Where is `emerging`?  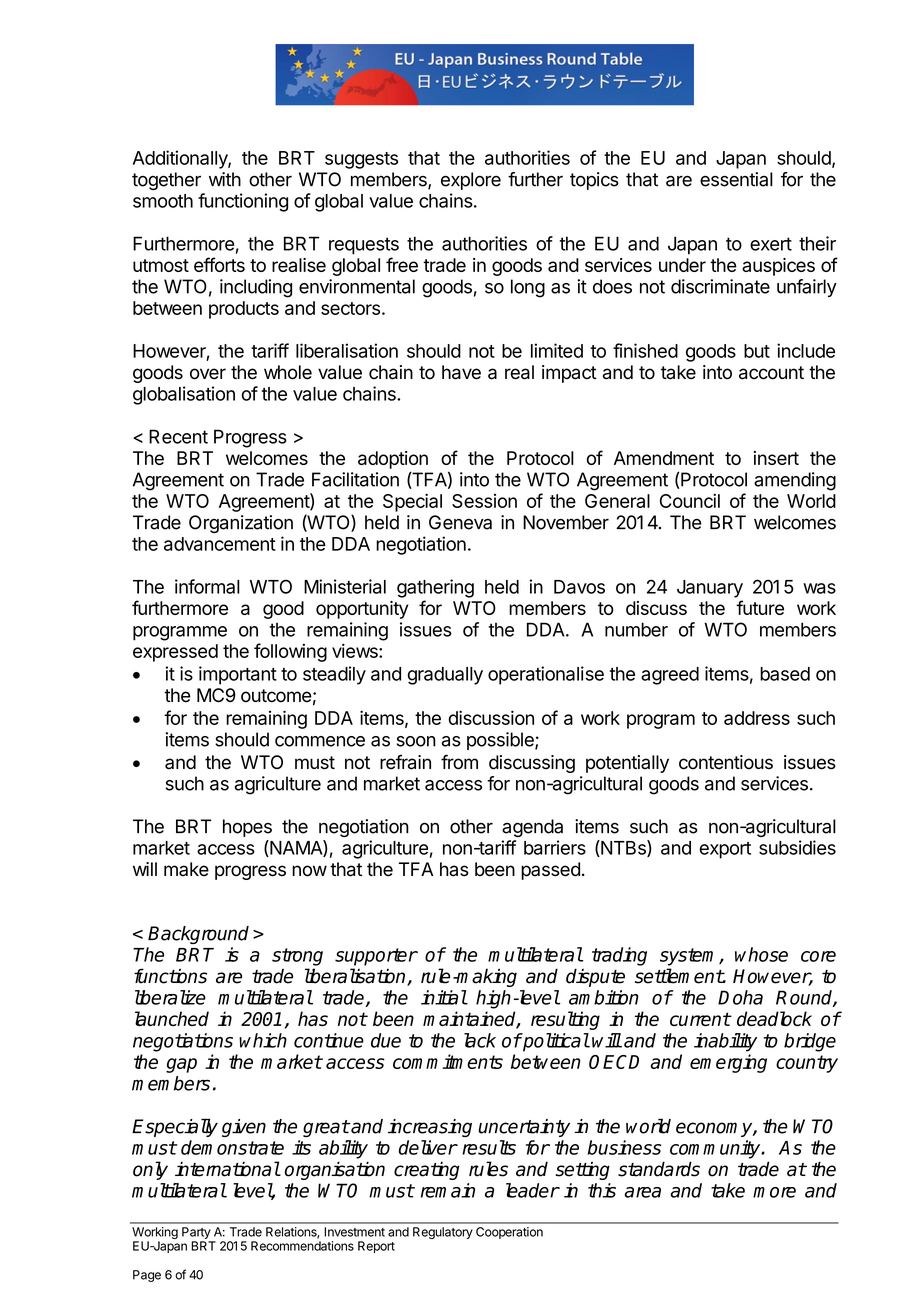
emerging is located at coordinates (728, 1063).
